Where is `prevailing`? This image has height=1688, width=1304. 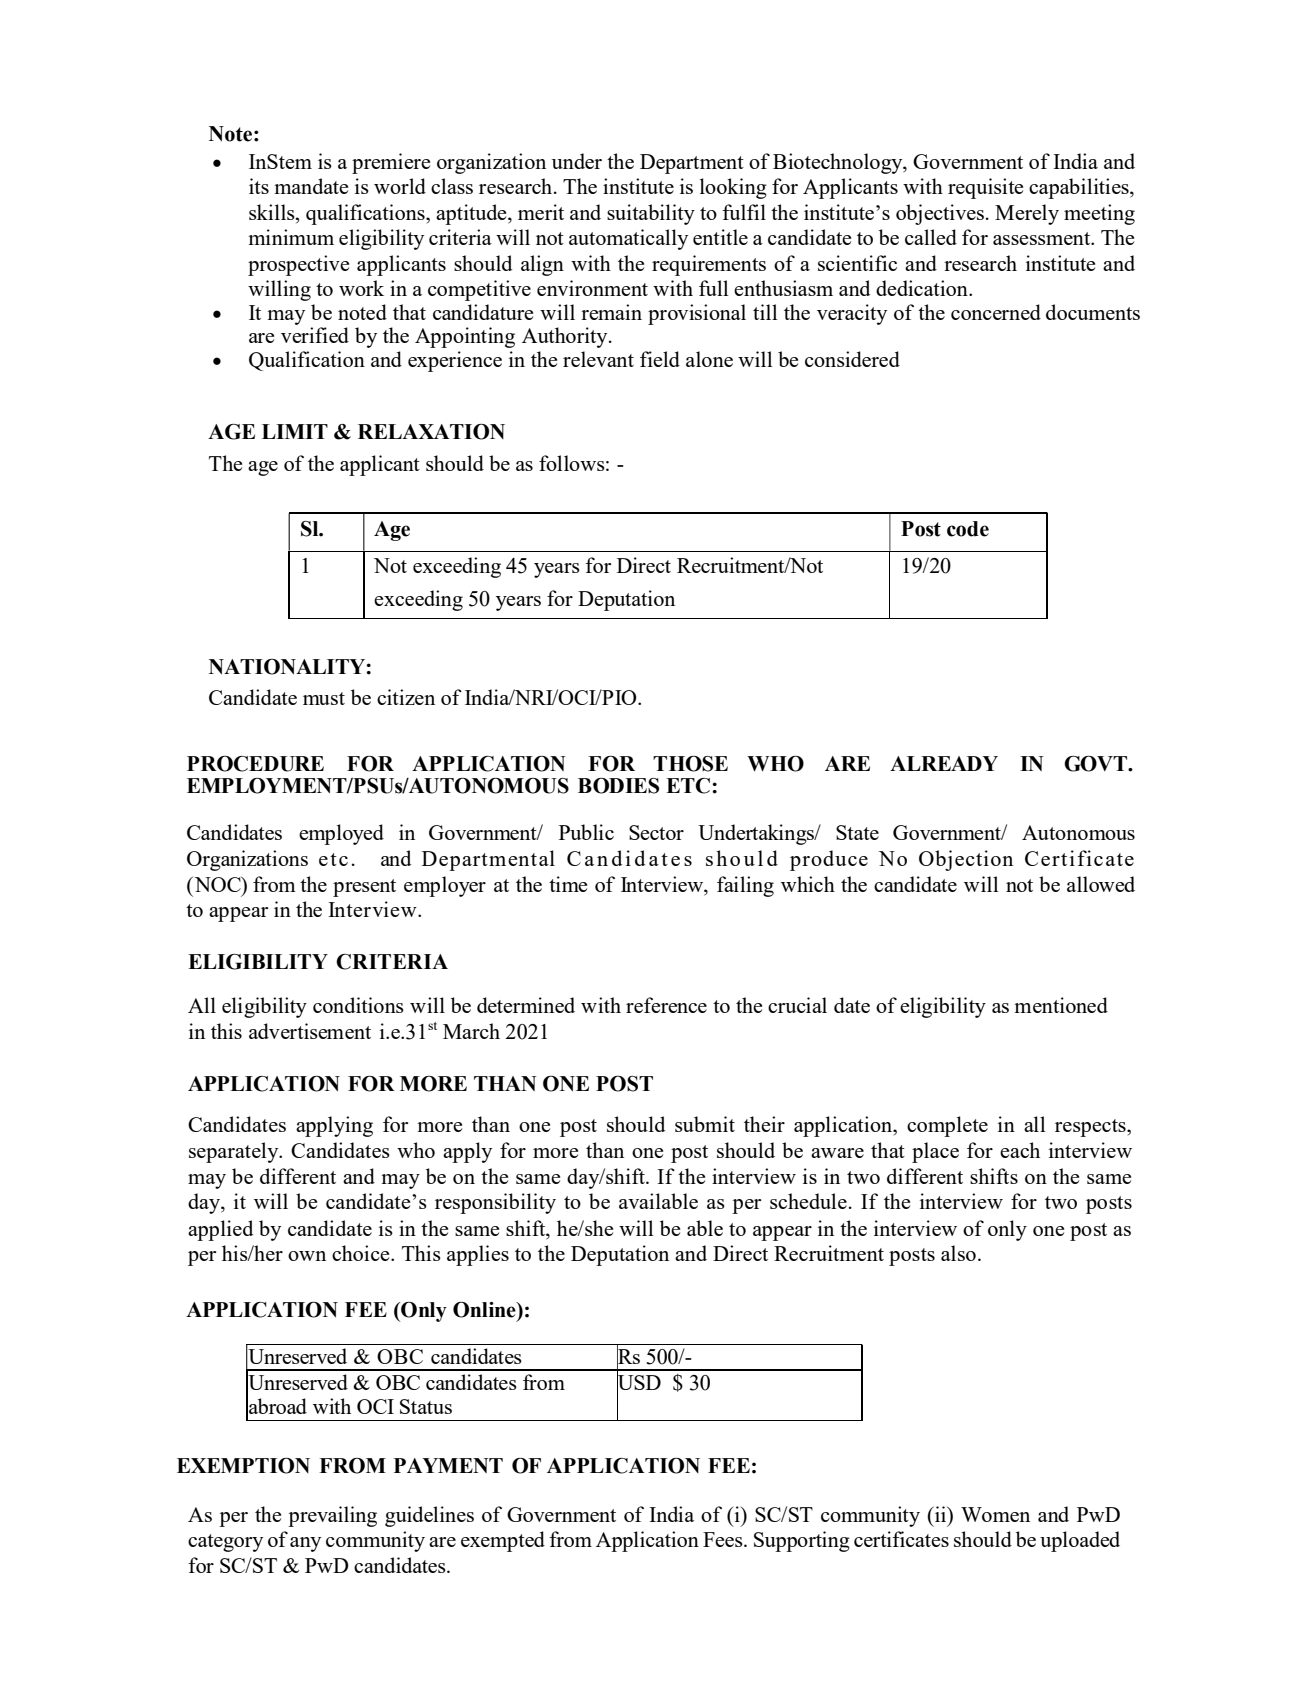
prevailing is located at coordinates (332, 1516).
